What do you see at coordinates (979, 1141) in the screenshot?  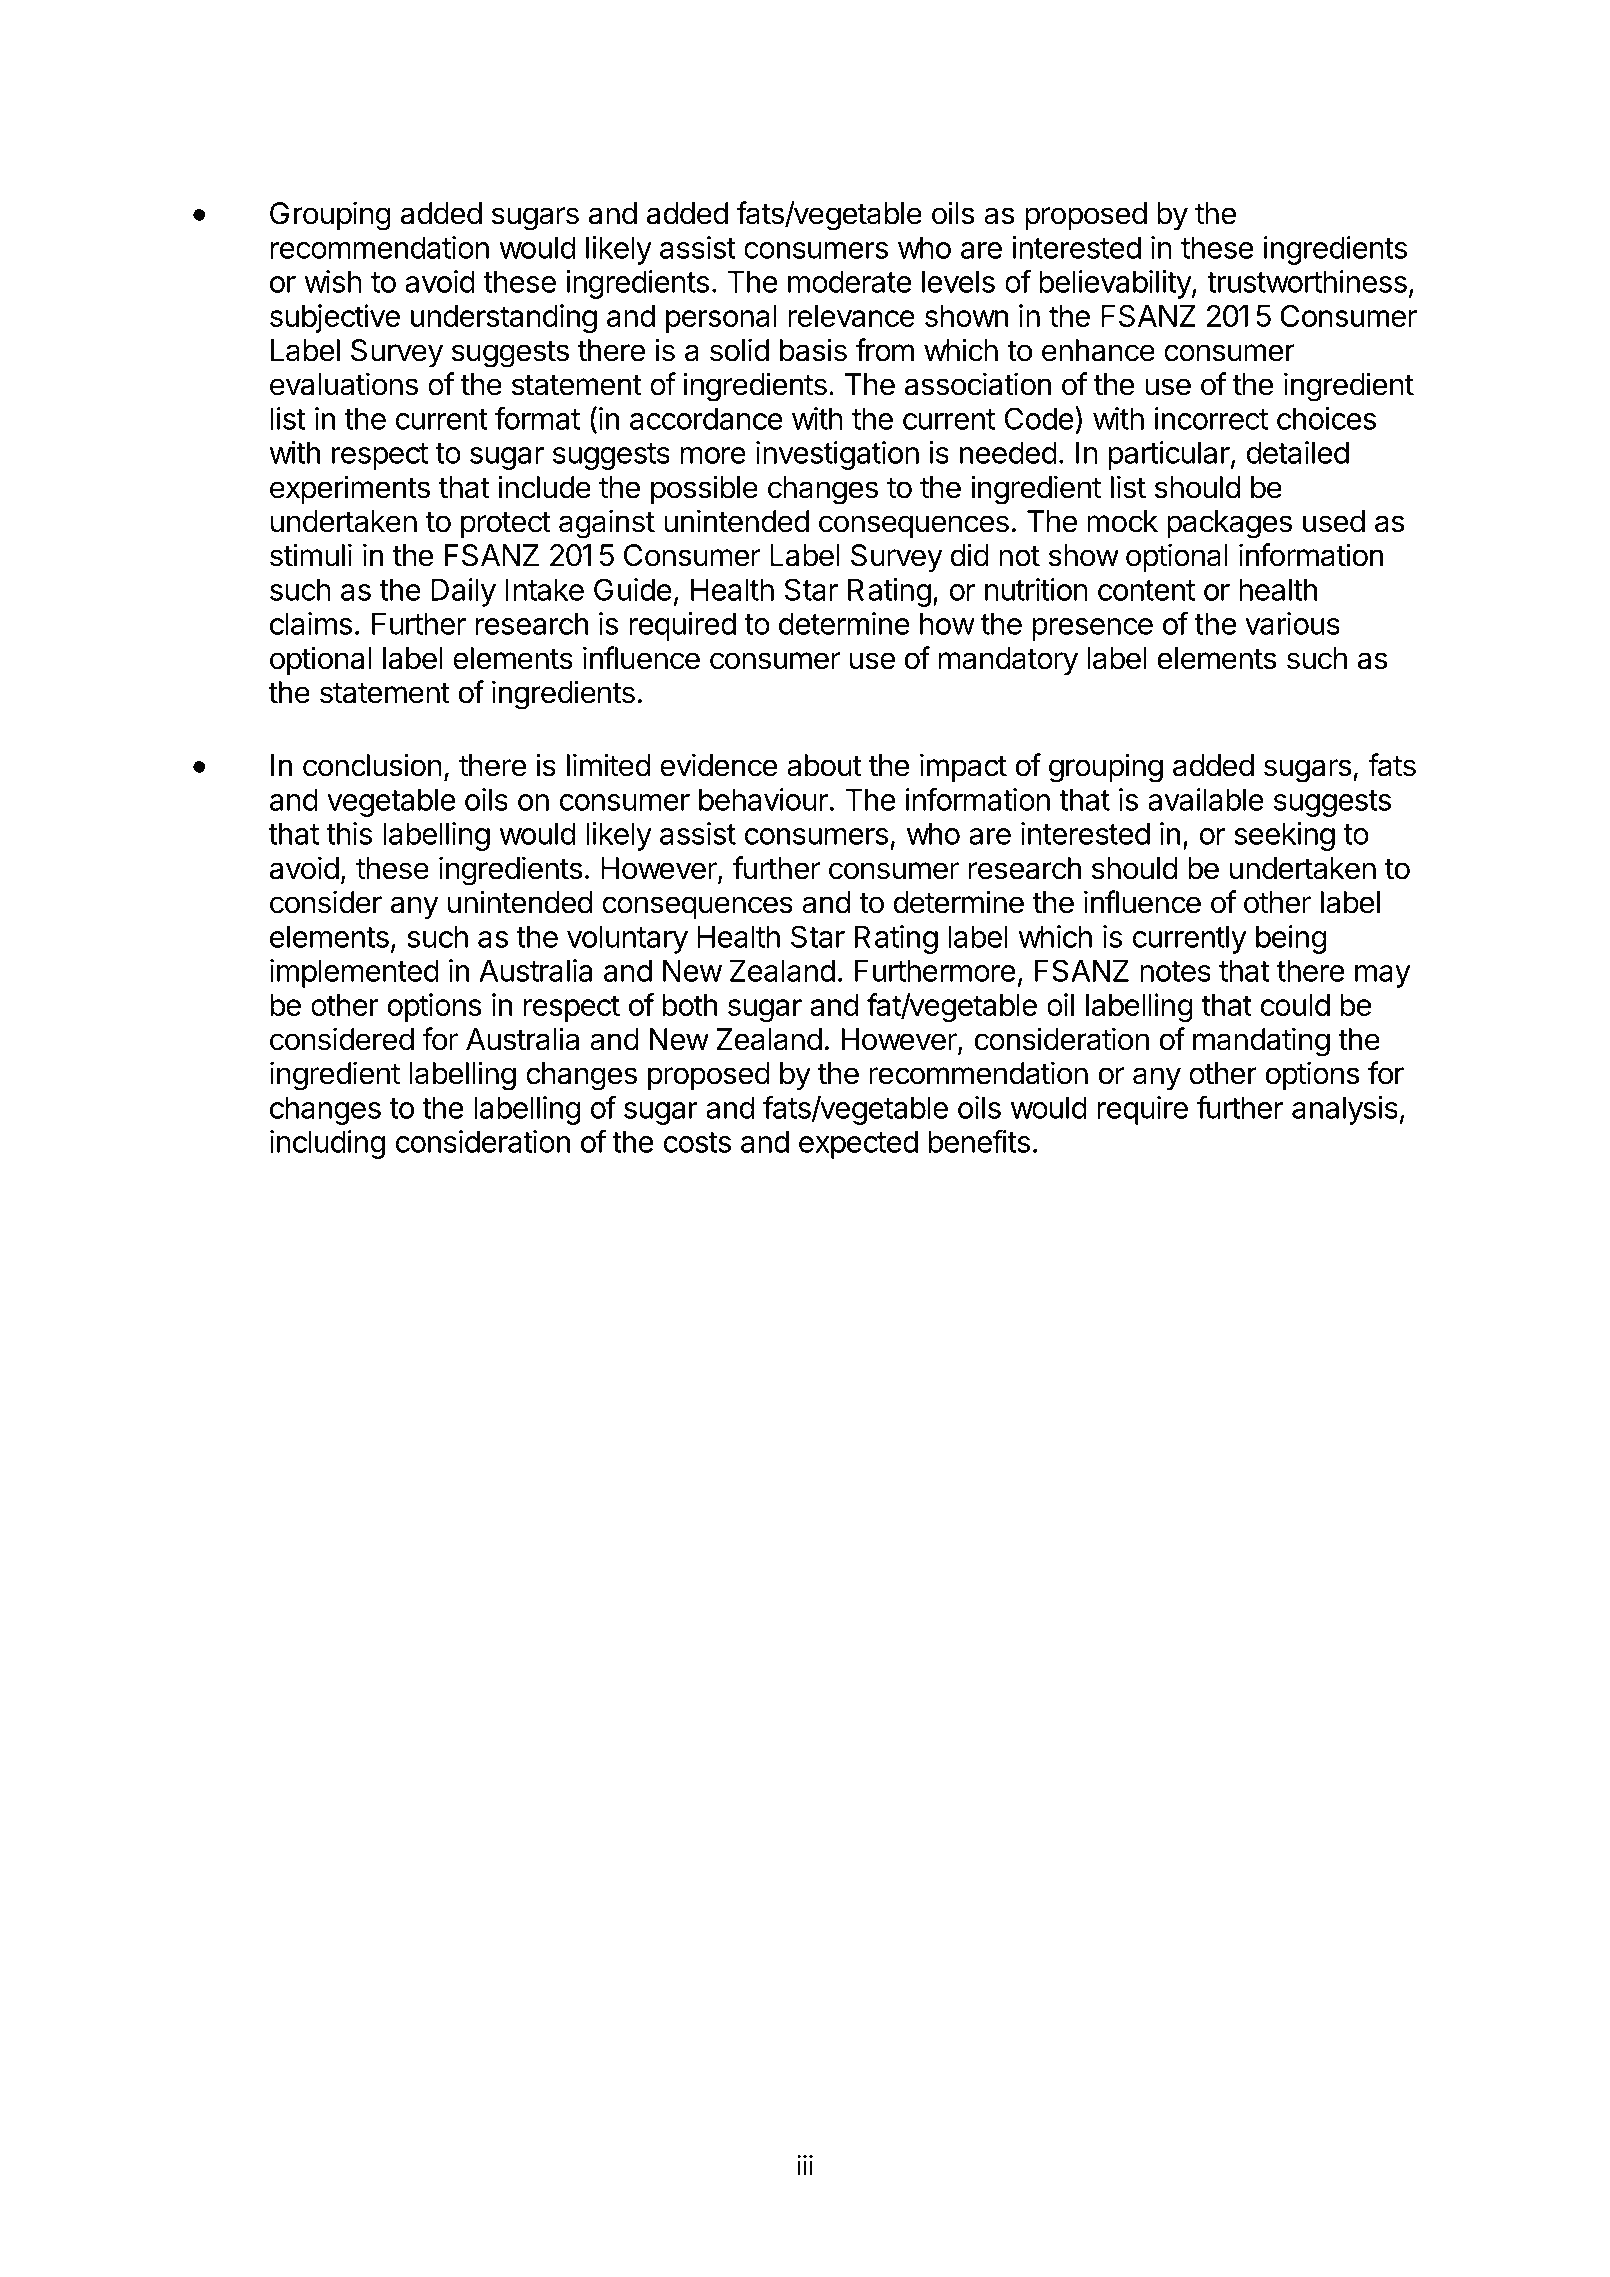 I see `benefits` at bounding box center [979, 1141].
